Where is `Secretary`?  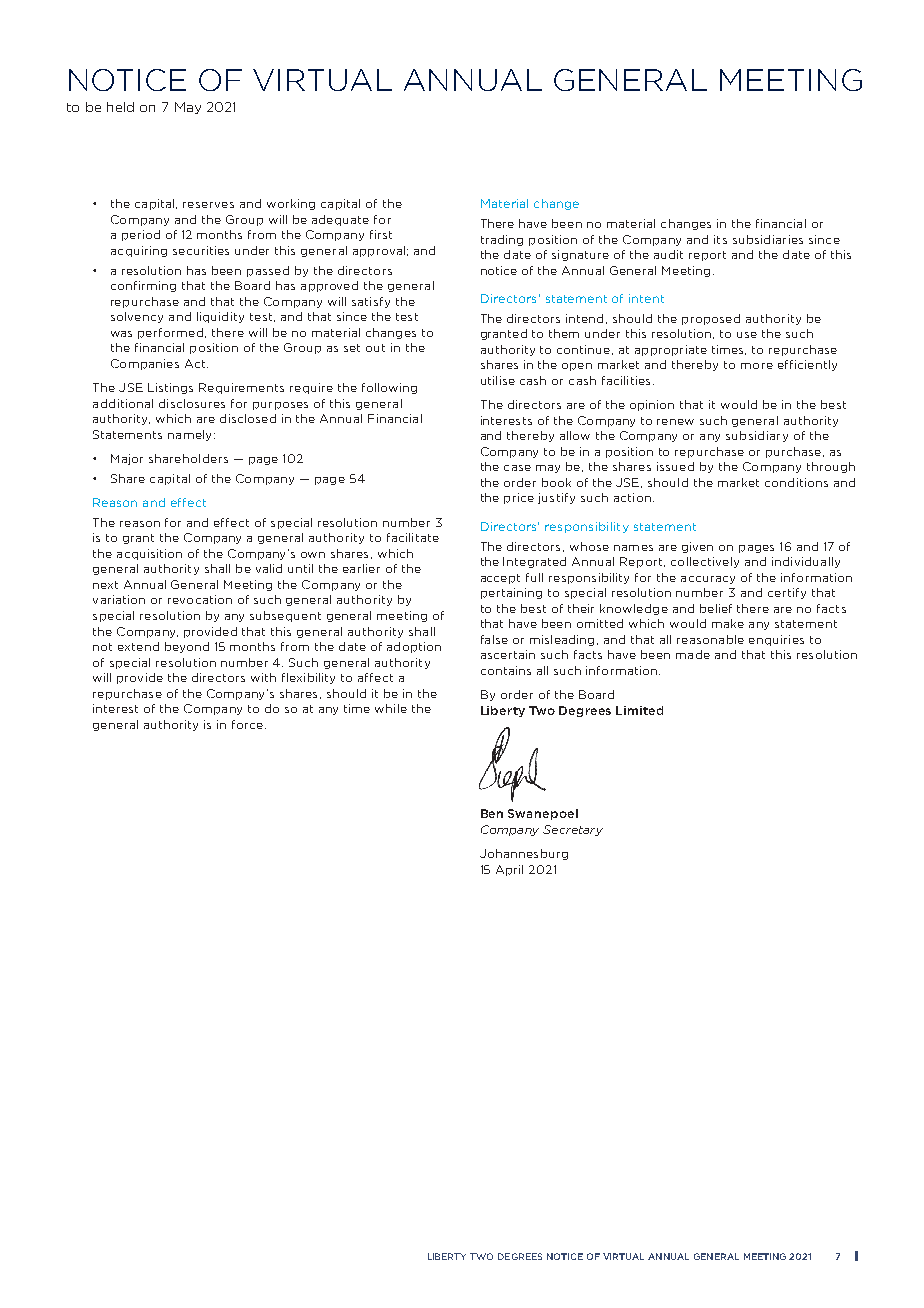
Secretary is located at coordinates (573, 830).
